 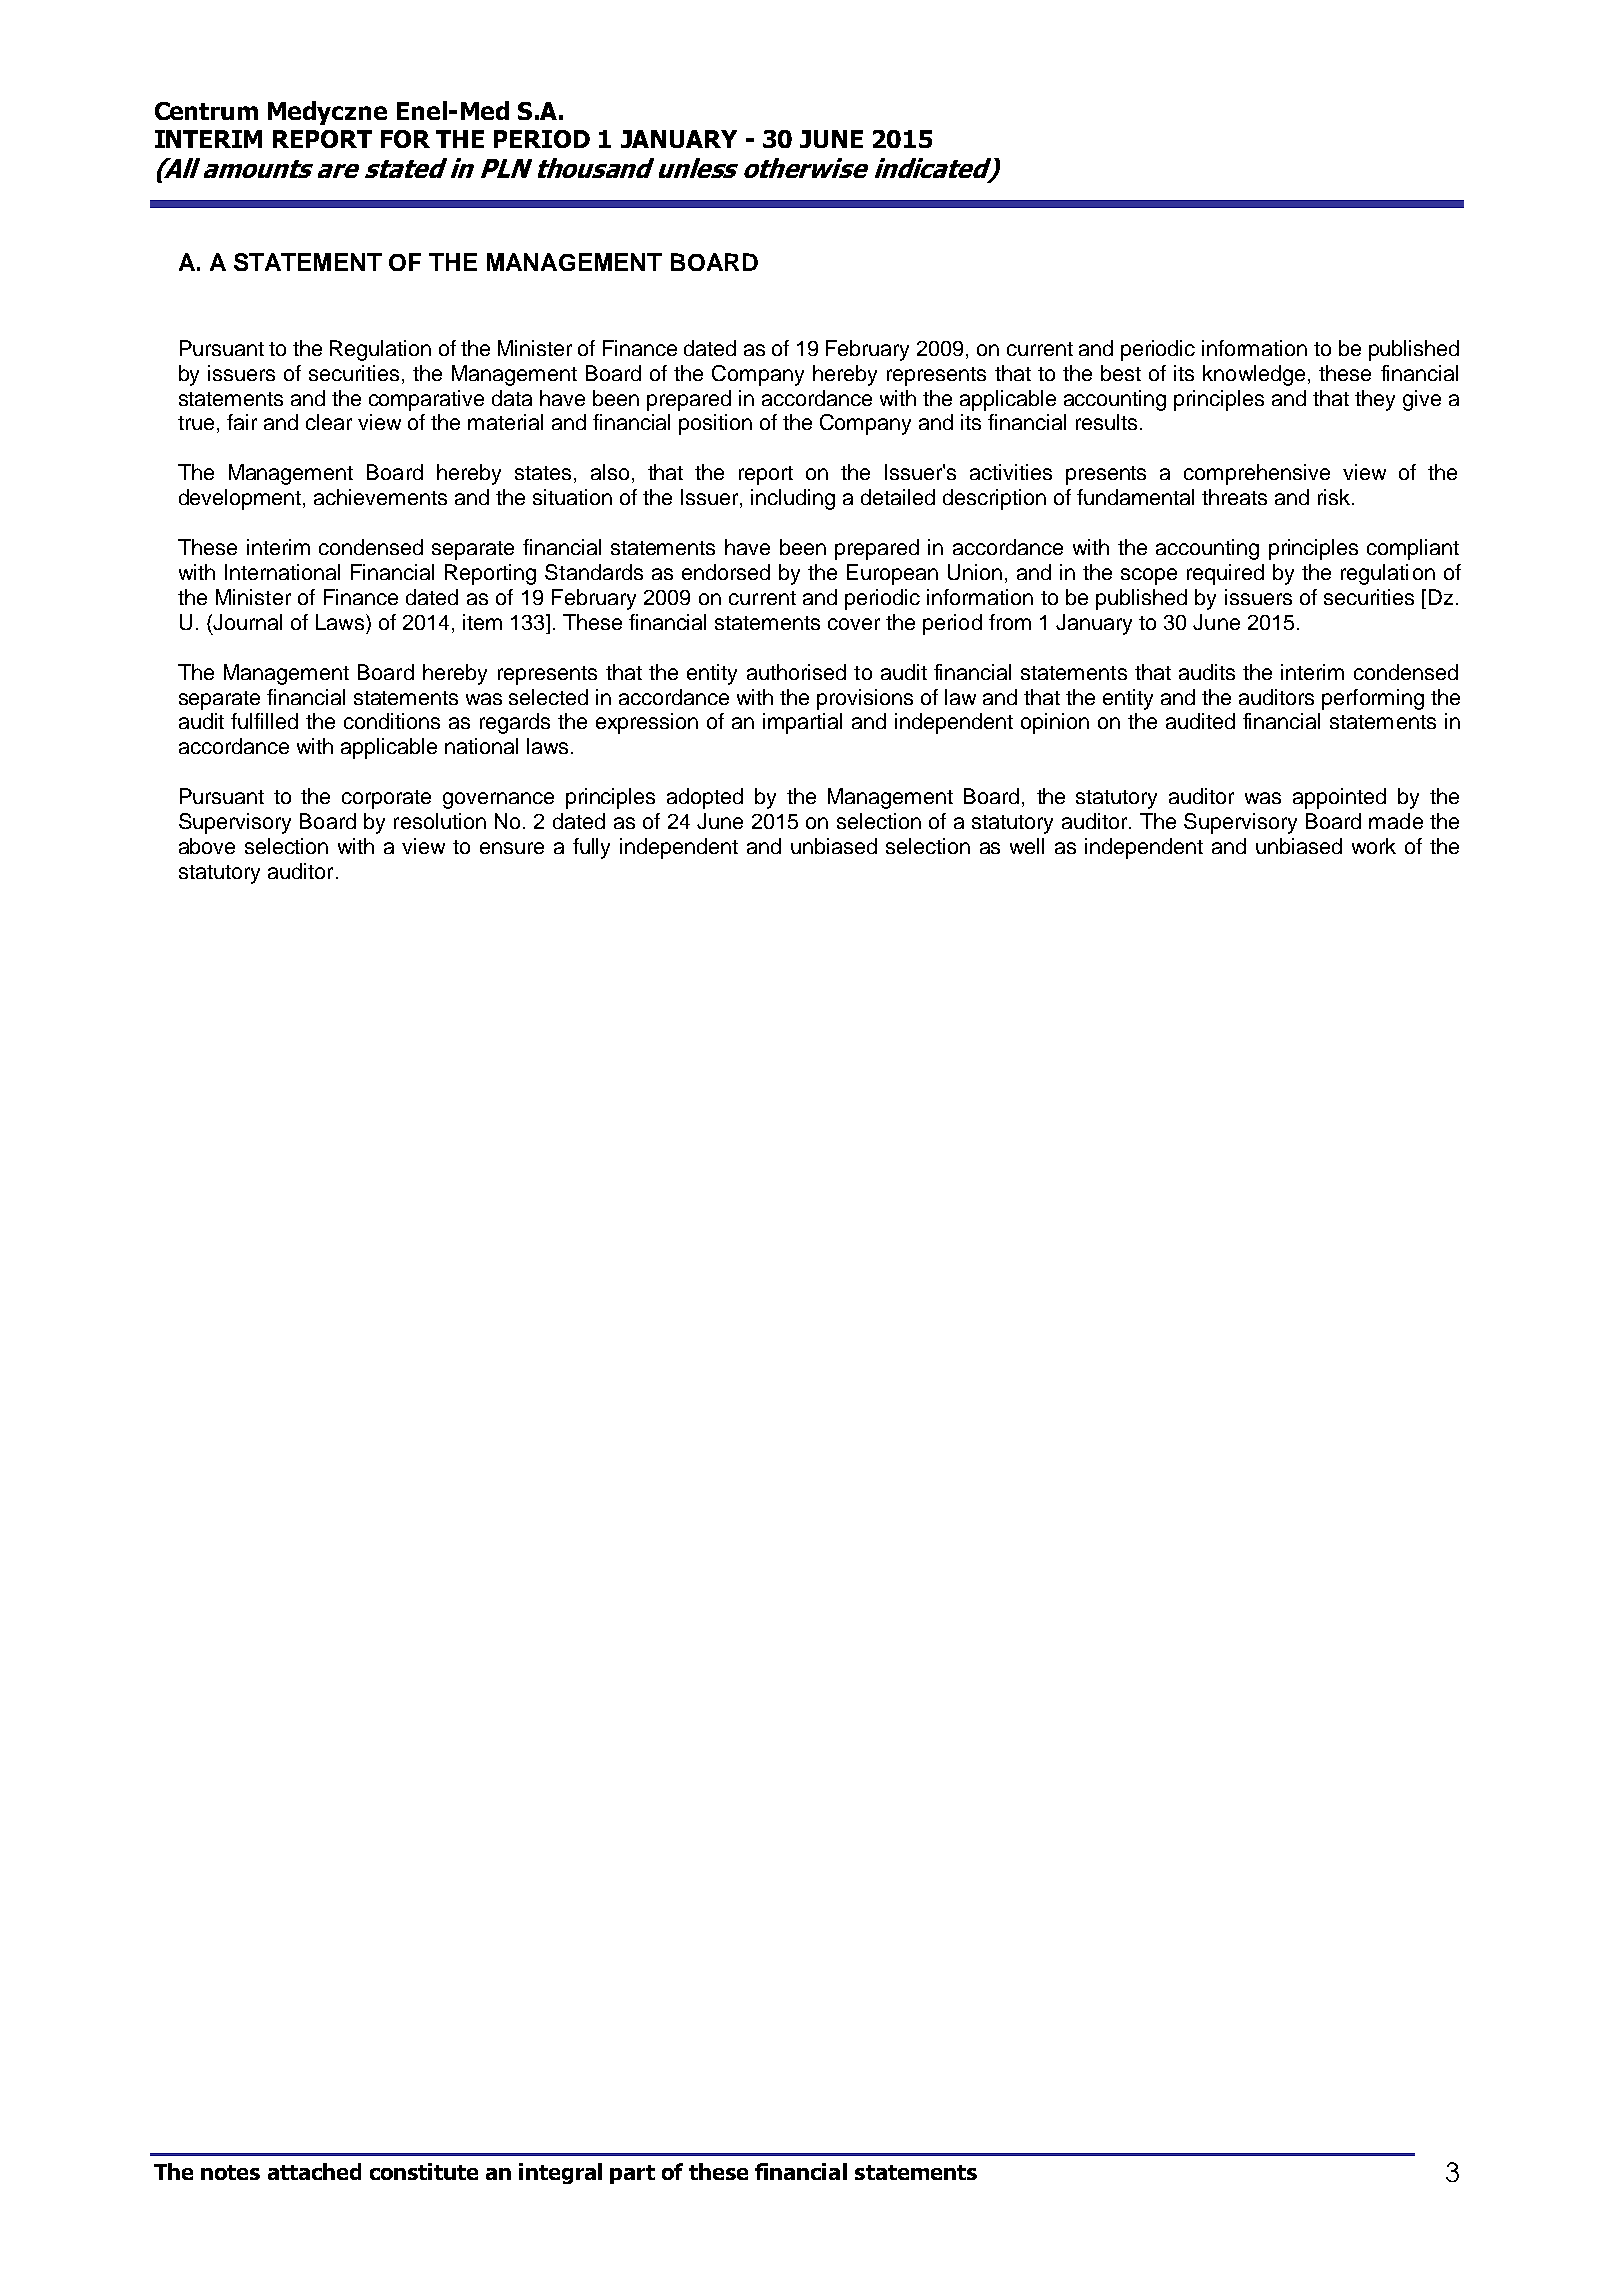 What do you see at coordinates (314, 2171) in the page?
I see `attached` at bounding box center [314, 2171].
